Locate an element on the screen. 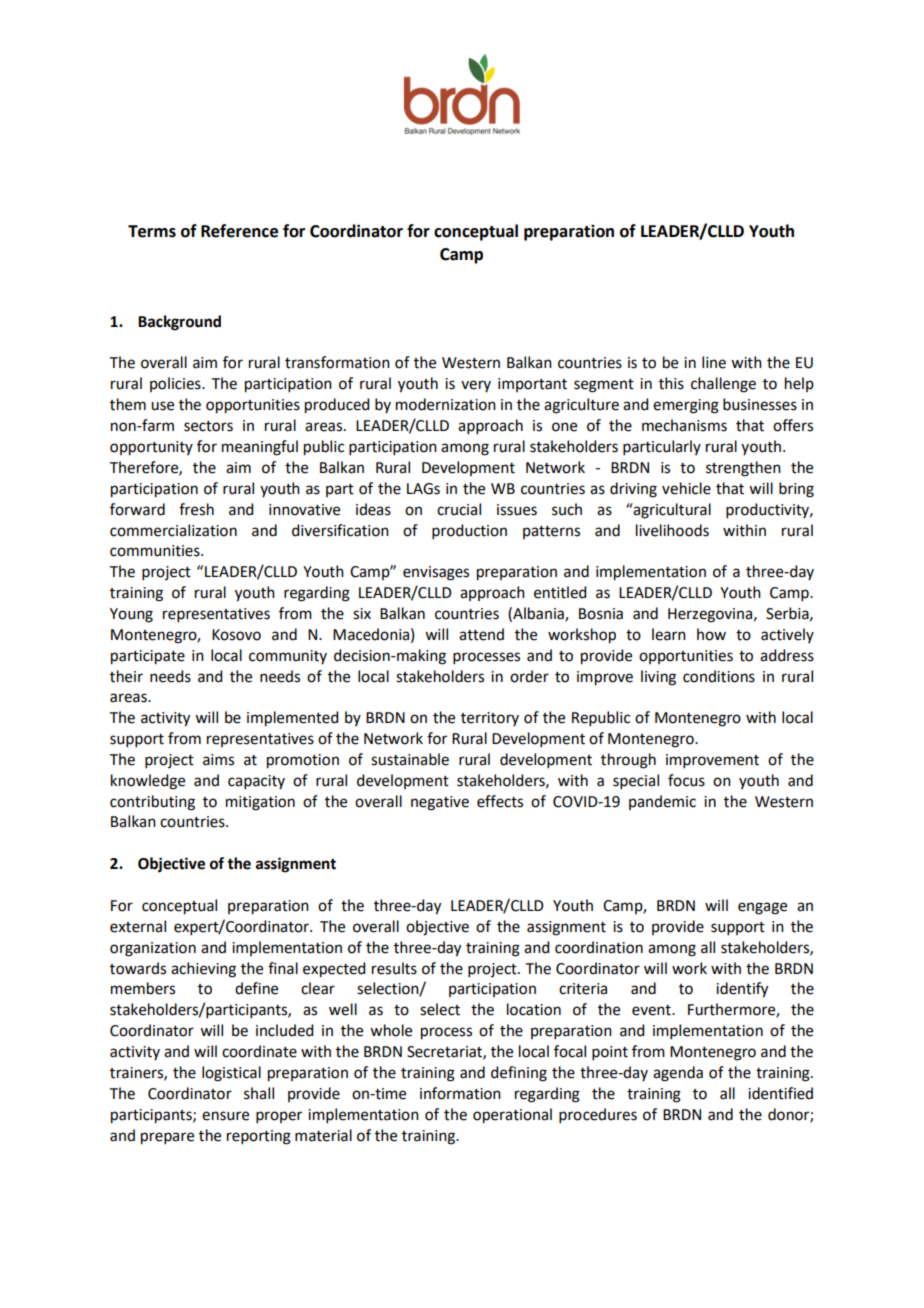  Kosovo is located at coordinates (236, 635).
